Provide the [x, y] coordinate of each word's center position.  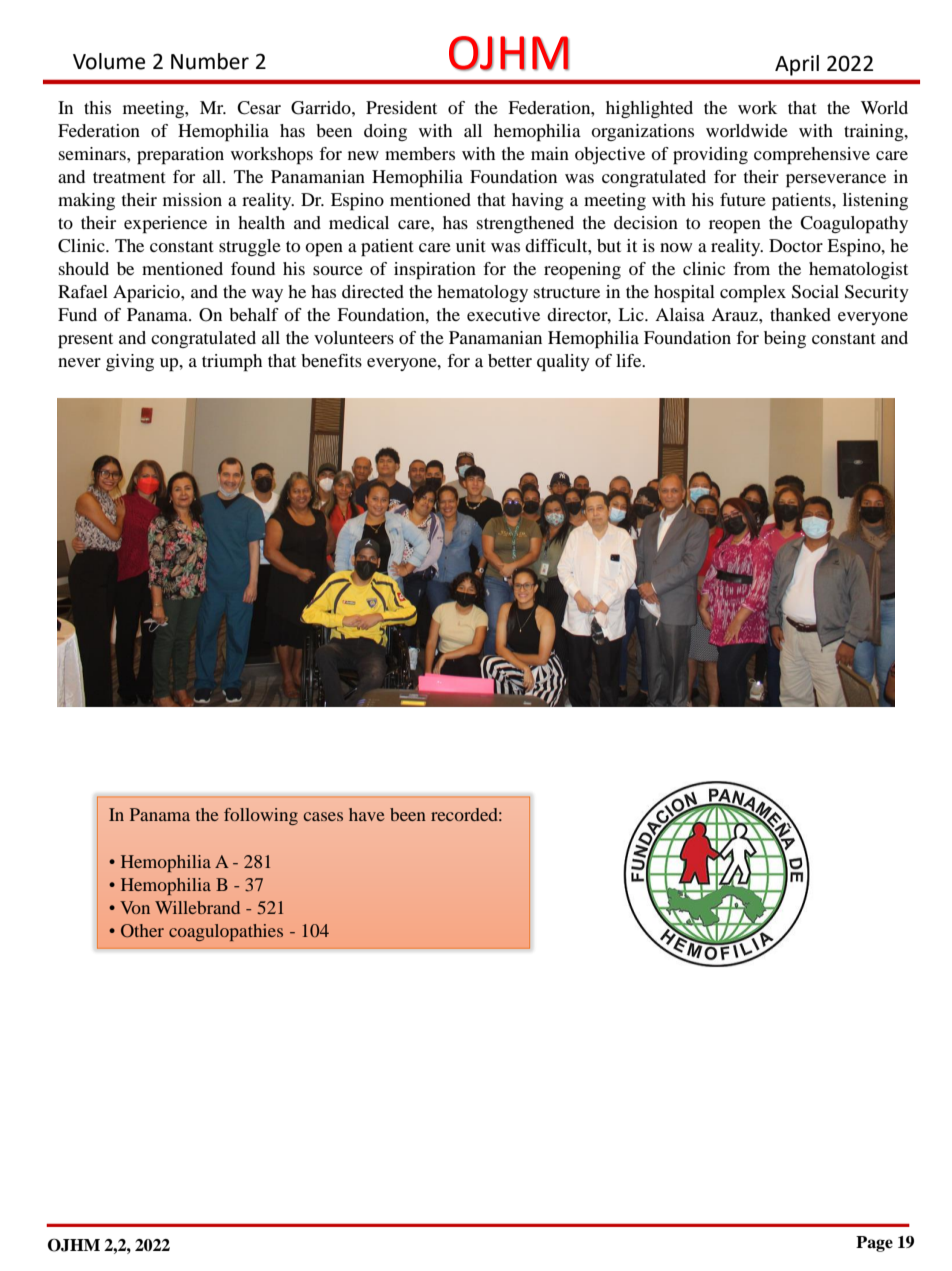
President [401, 107]
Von [135, 907]
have [367, 814]
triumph [232, 363]
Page [874, 1244]
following [261, 816]
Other [142, 931]
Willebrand [197, 907]
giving [130, 362]
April [797, 65]
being [785, 339]
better [510, 360]
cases [323, 816]
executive [503, 314]
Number [210, 61]
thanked [800, 314]
